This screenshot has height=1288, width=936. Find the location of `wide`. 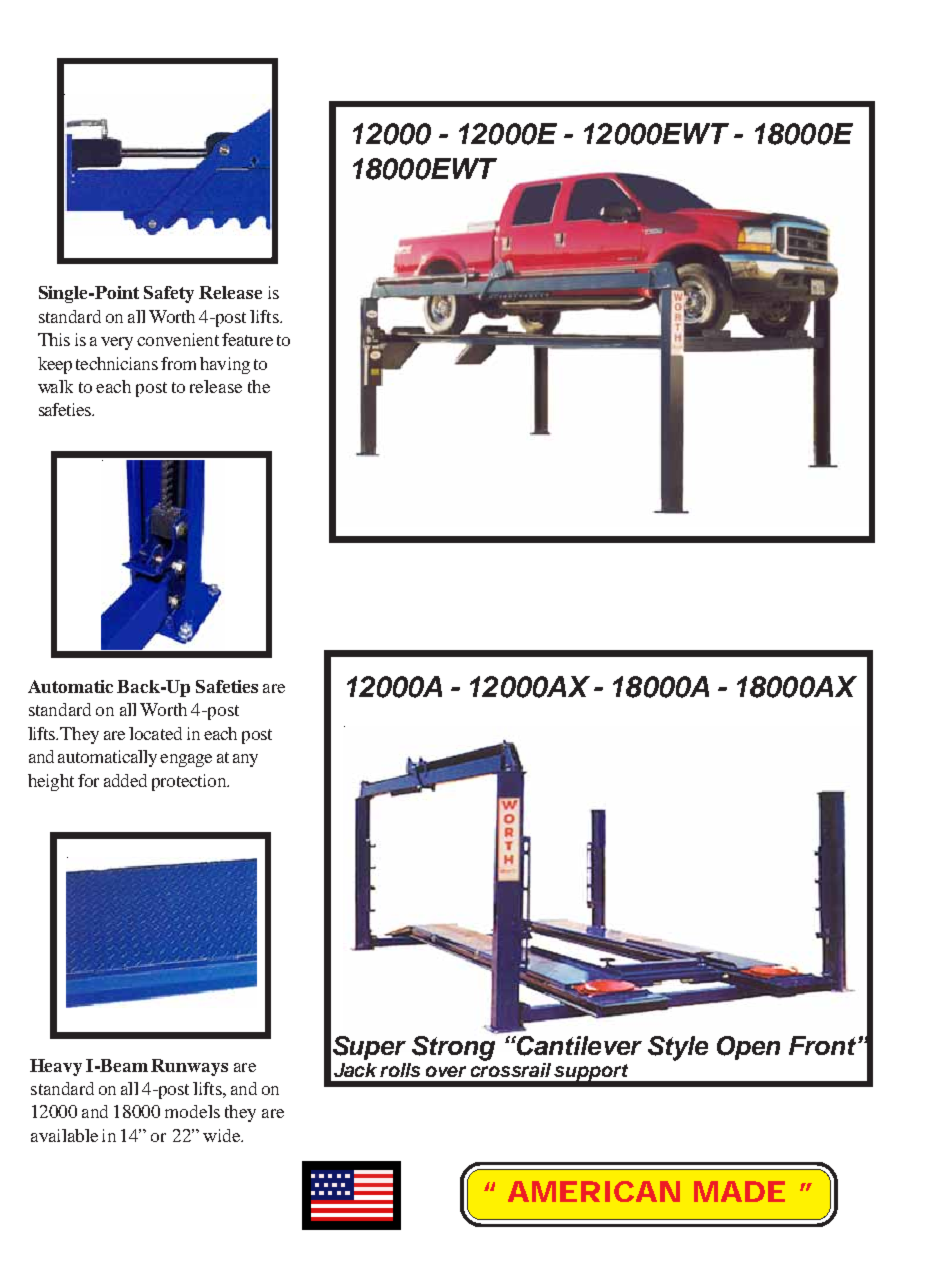

wide is located at coordinates (222, 1135).
